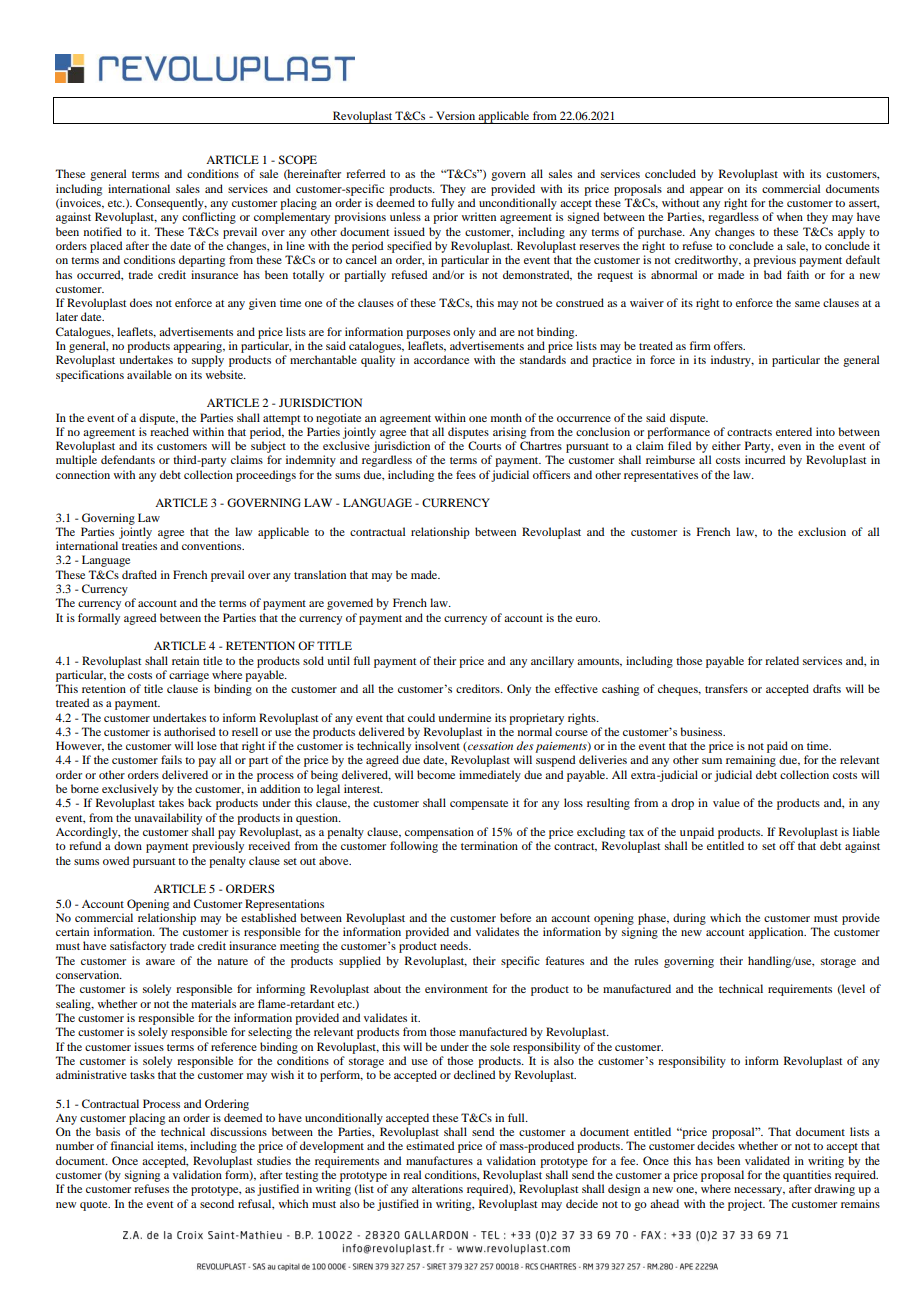  What do you see at coordinates (789, 216) in the screenshot?
I see `when` at bounding box center [789, 216].
